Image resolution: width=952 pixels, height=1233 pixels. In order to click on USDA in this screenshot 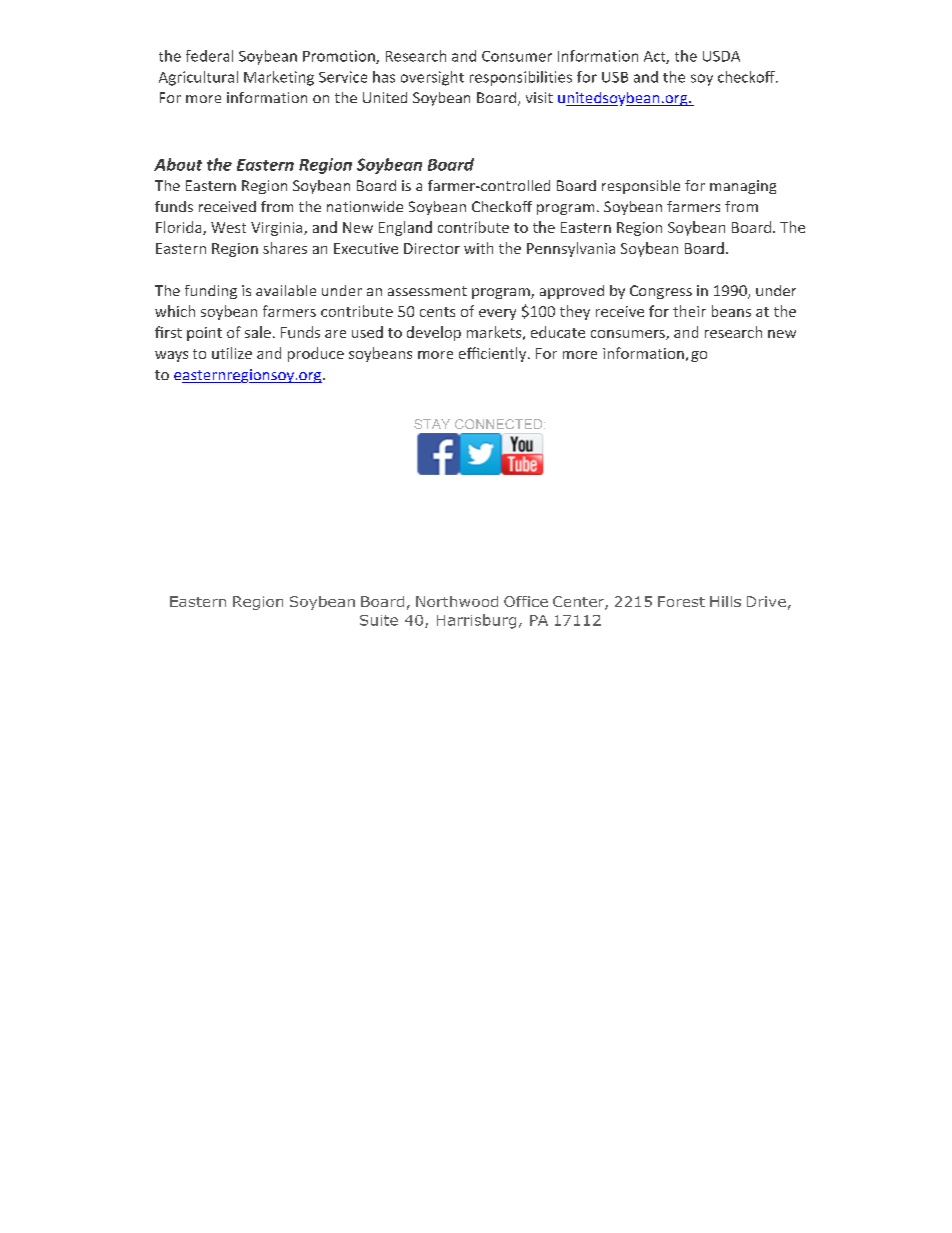, I will do `click(721, 56)`.
